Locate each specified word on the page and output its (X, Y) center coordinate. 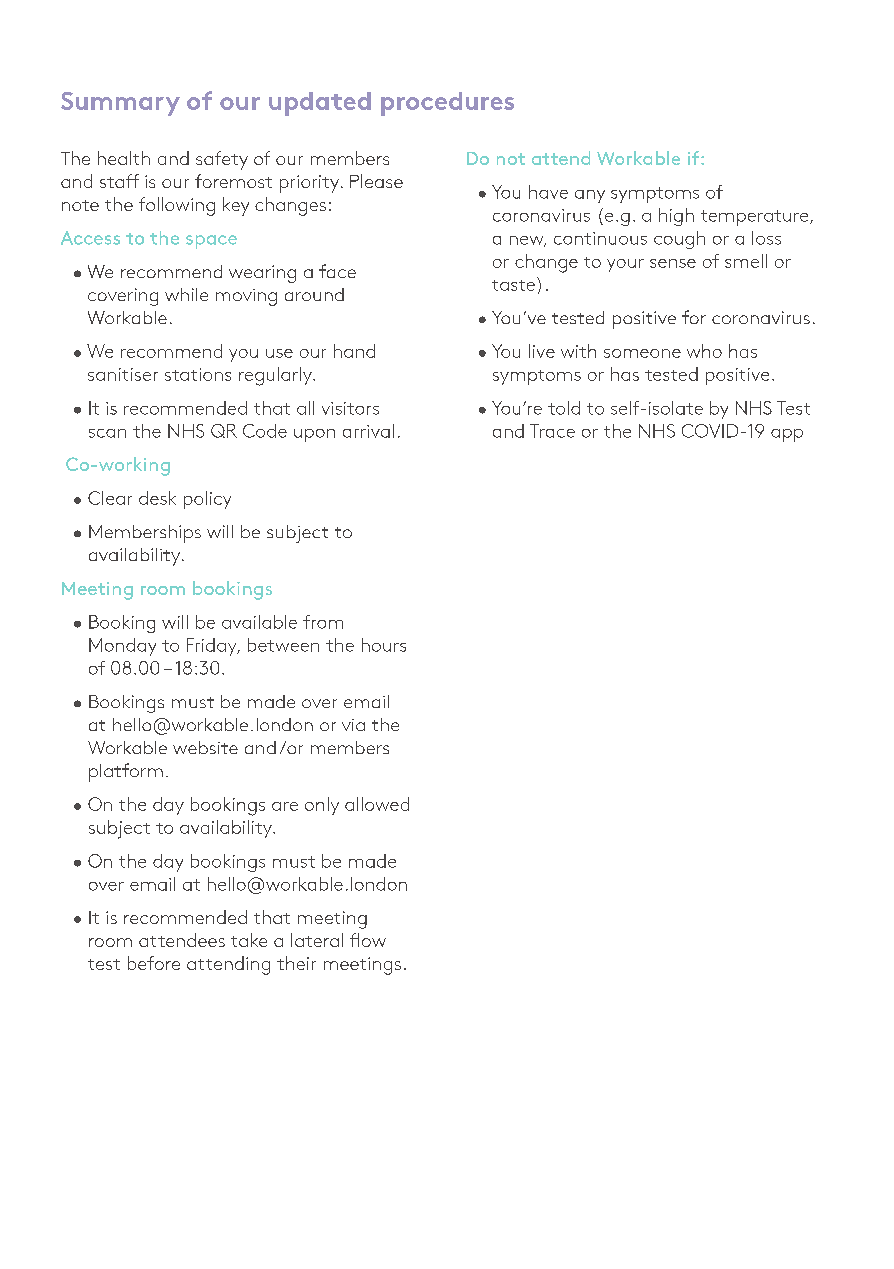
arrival (368, 431)
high (676, 217)
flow (368, 940)
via (353, 725)
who (704, 351)
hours (384, 645)
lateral (317, 940)
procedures (447, 104)
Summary (120, 104)
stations (198, 374)
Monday (122, 647)
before (154, 963)
